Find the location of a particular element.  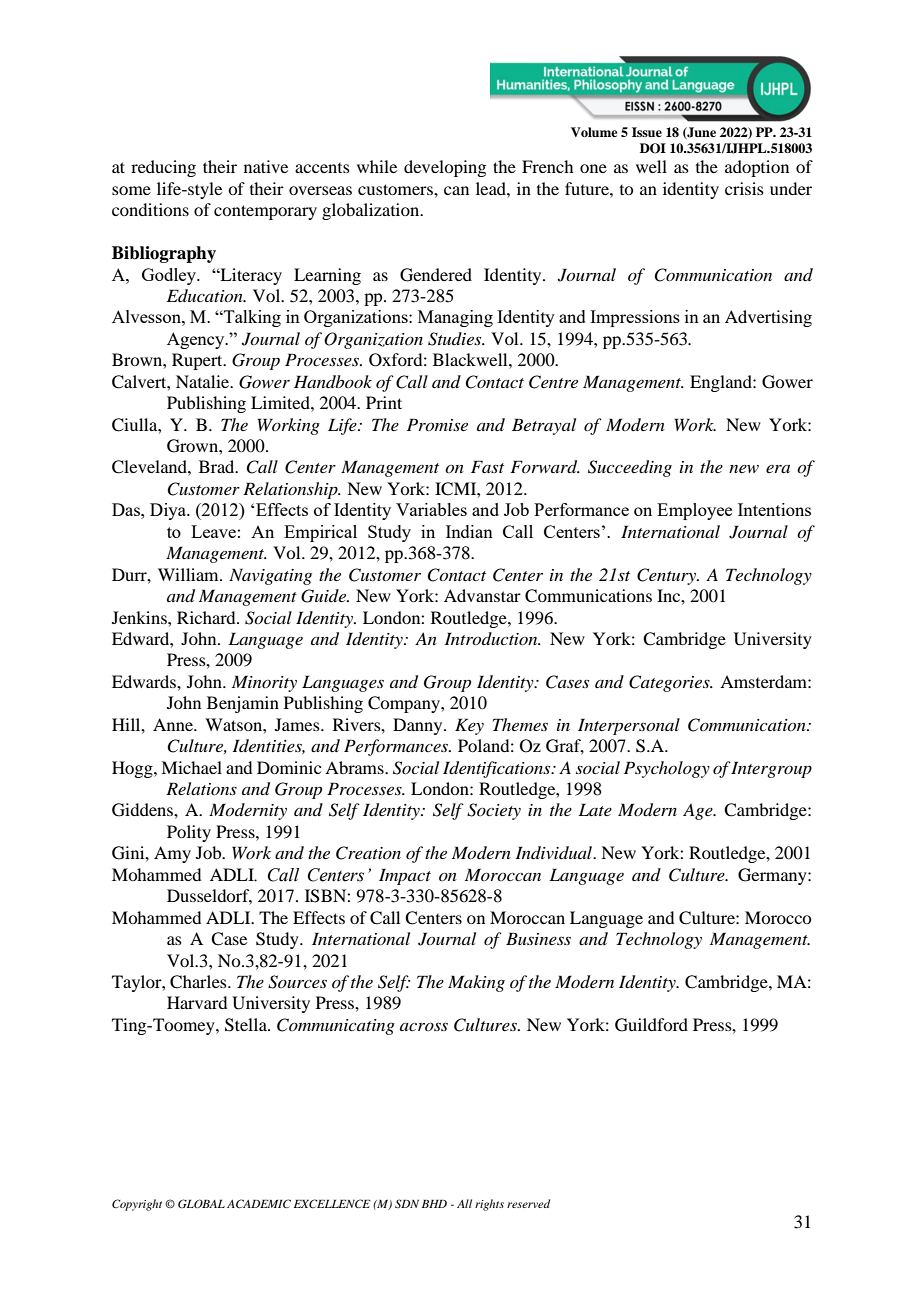

developing is located at coordinates (445, 168).
